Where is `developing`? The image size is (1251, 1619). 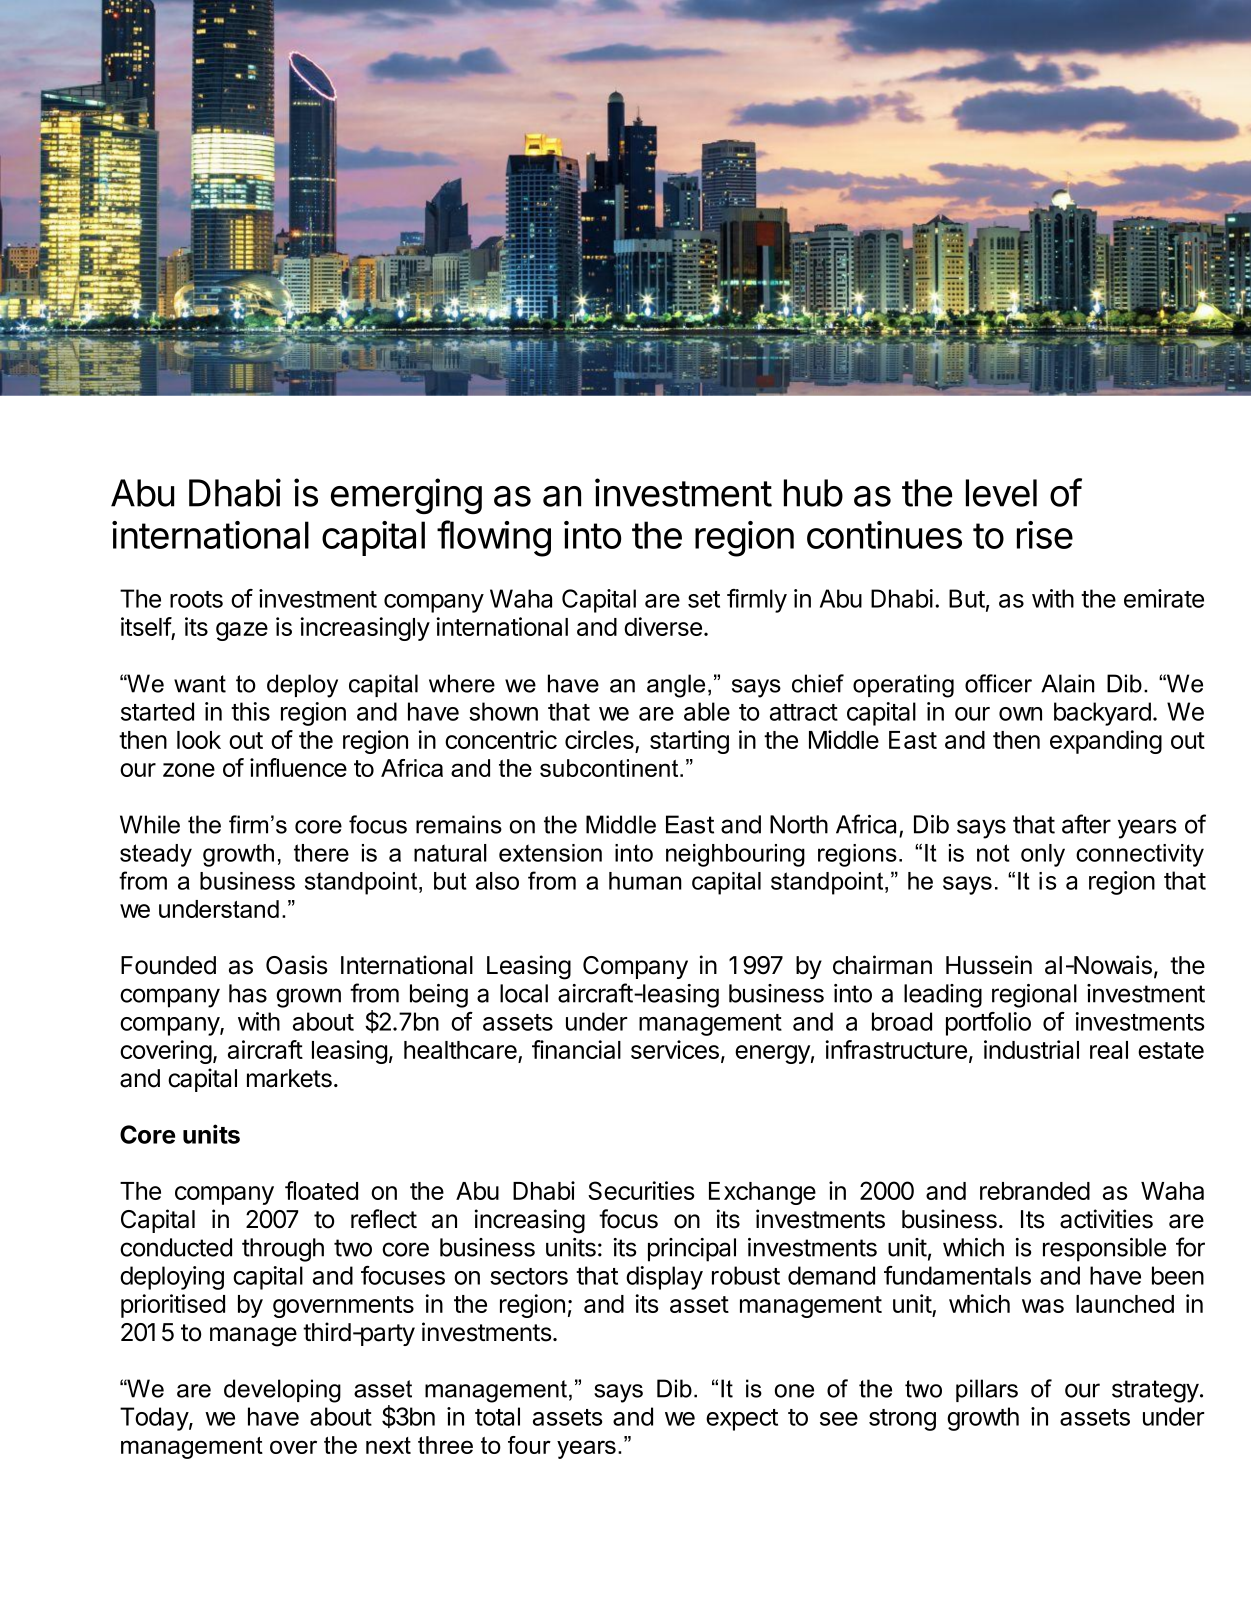 developing is located at coordinates (282, 1391).
